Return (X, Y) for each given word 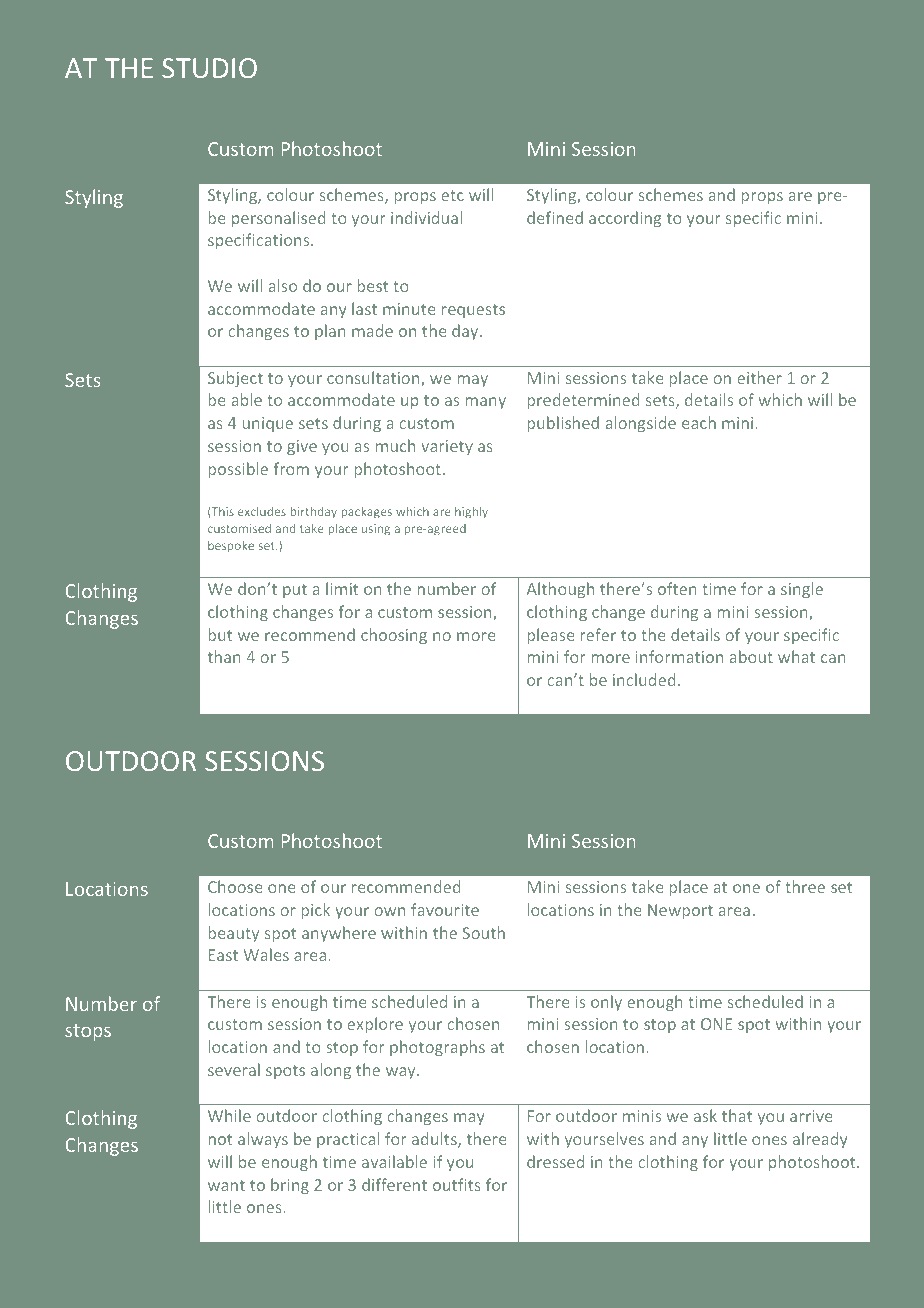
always (263, 1140)
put (295, 591)
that (737, 1115)
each (699, 422)
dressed (555, 1161)
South (484, 932)
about (751, 656)
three (805, 886)
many (486, 403)
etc (452, 195)
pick (316, 911)
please (551, 636)
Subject (235, 379)
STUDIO (209, 68)
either (759, 377)
